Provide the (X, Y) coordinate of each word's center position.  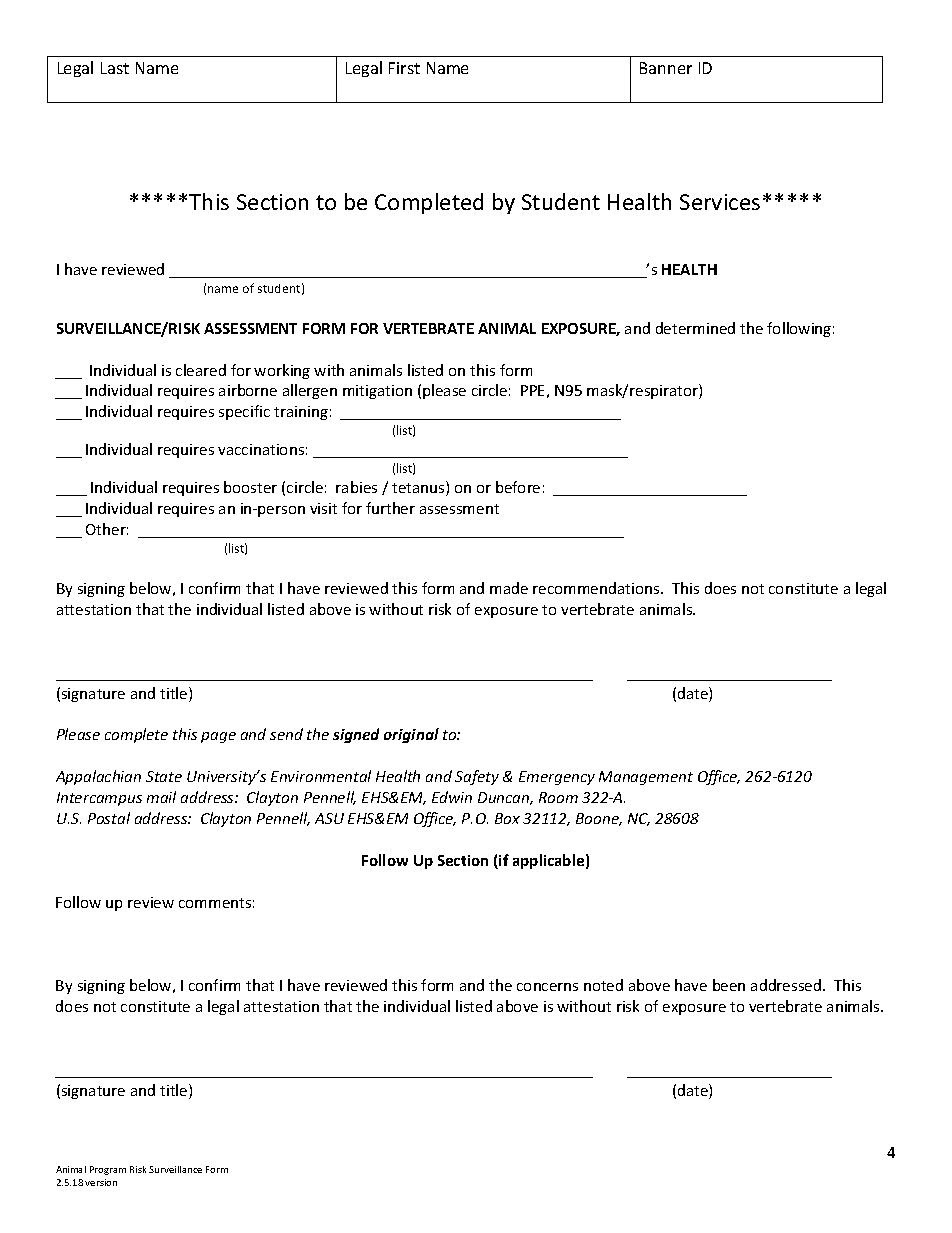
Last (115, 68)
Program (108, 1170)
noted (603, 985)
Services (720, 202)
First (404, 68)
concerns (547, 987)
